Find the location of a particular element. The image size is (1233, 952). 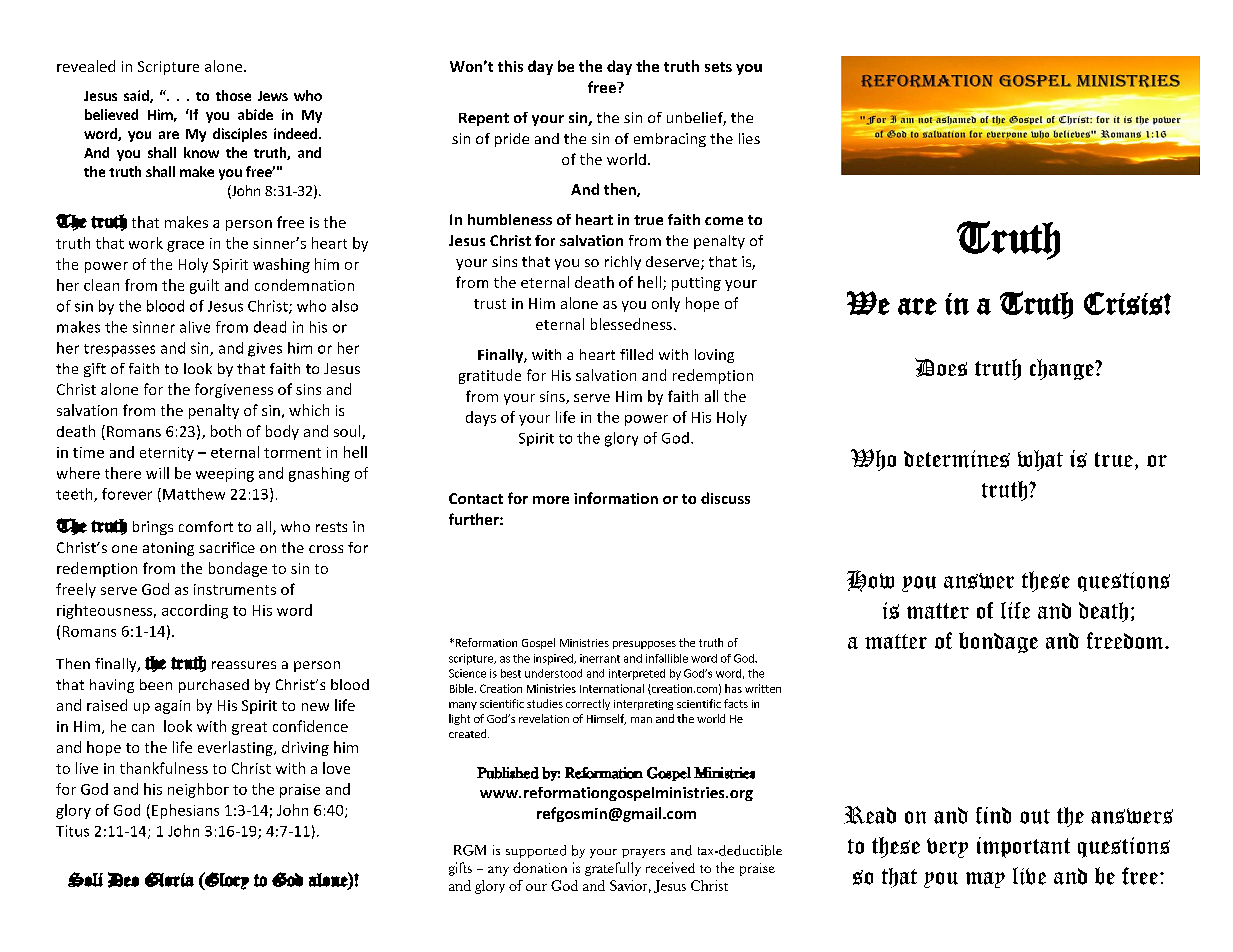

lies is located at coordinates (749, 138).
